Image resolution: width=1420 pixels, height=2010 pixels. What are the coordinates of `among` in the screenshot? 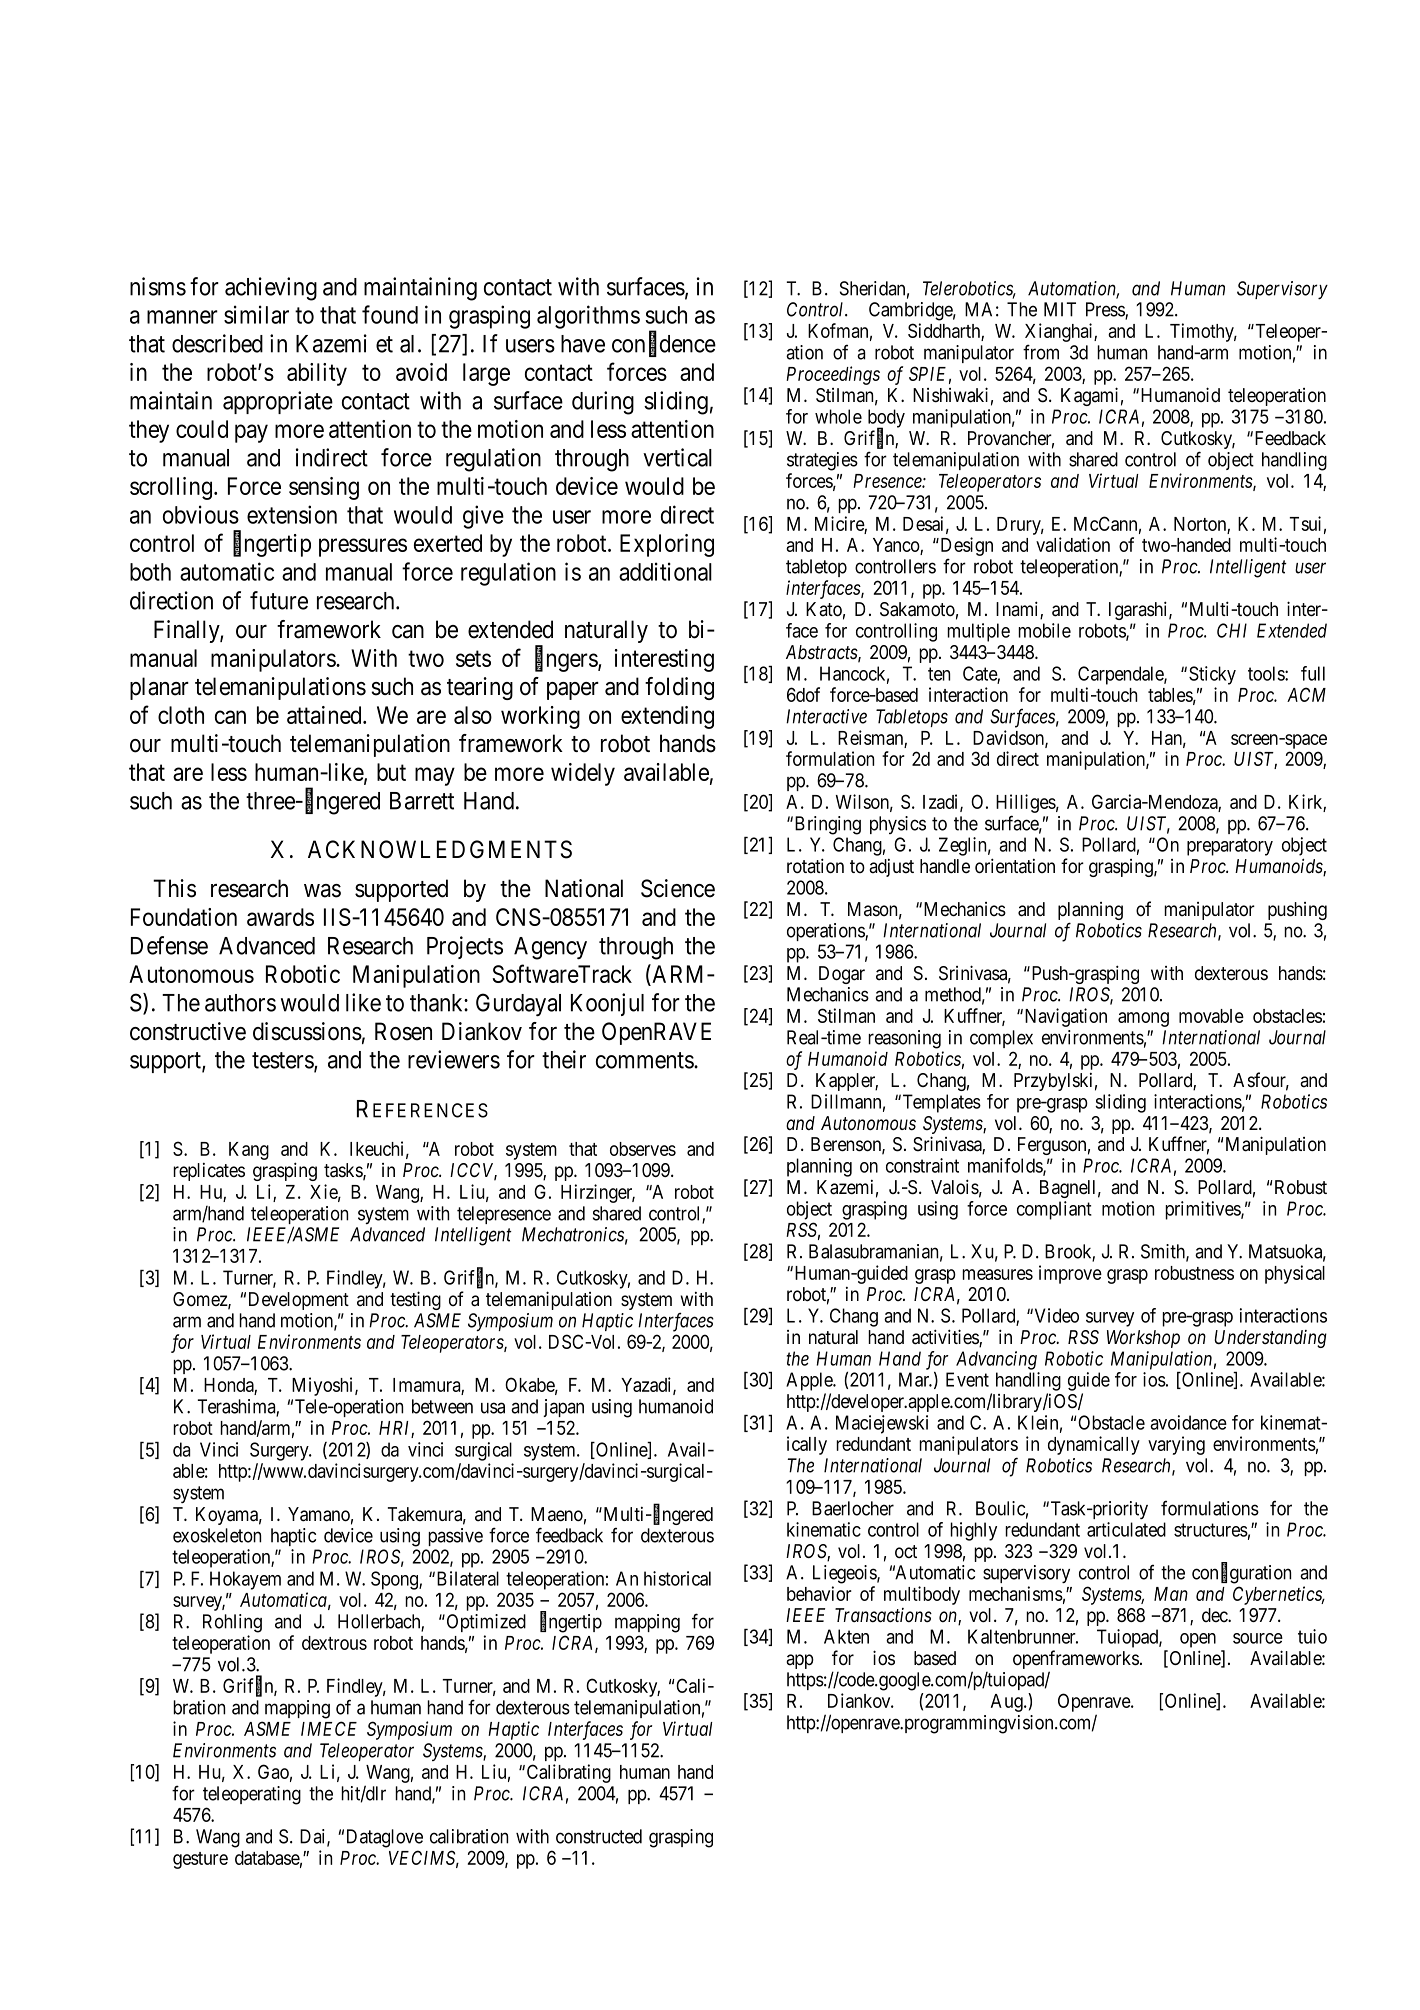 It's located at (1143, 1019).
